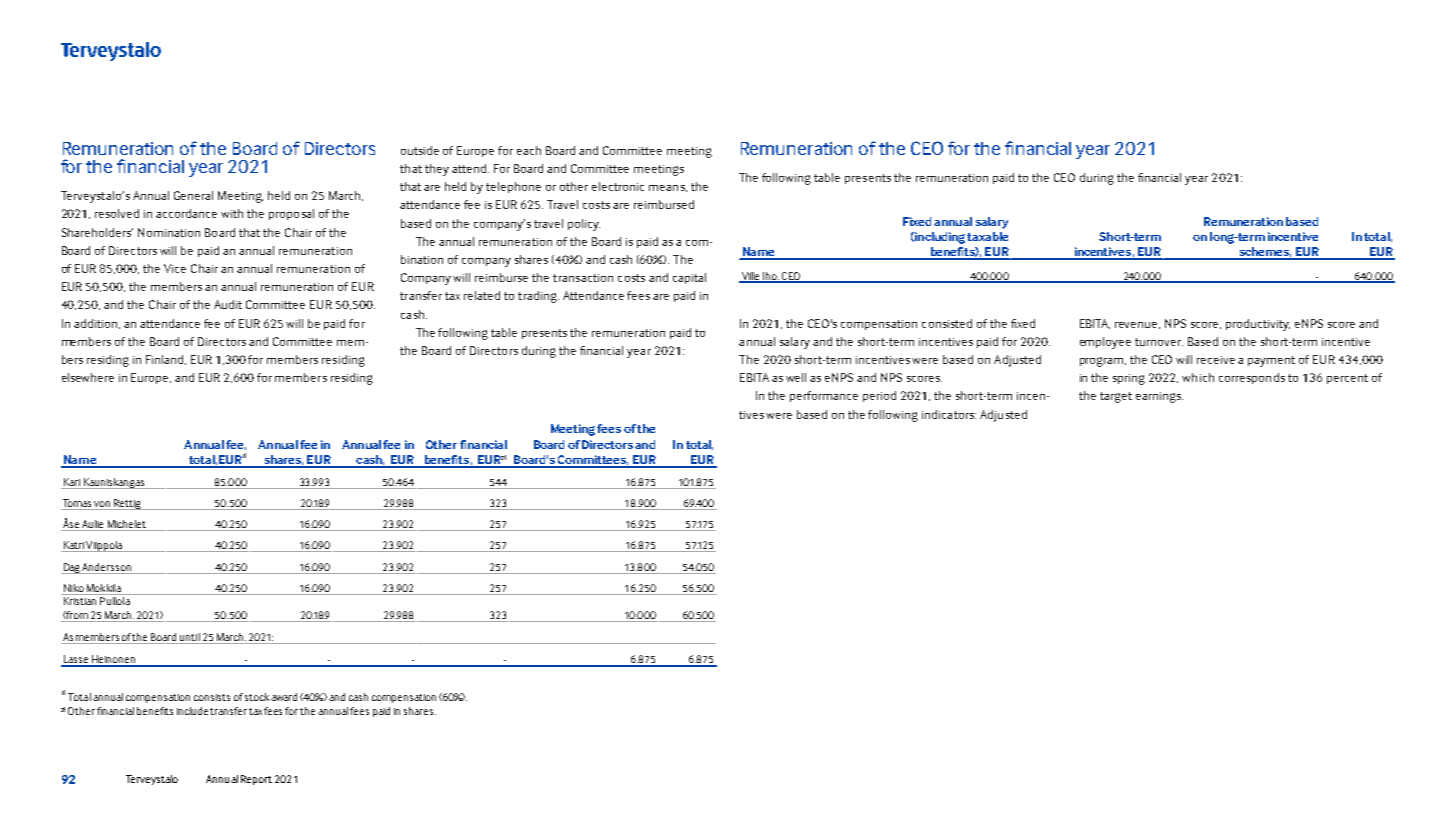 Image resolution: width=1456 pixels, height=819 pixels. I want to click on electronic, so click(618, 186).
